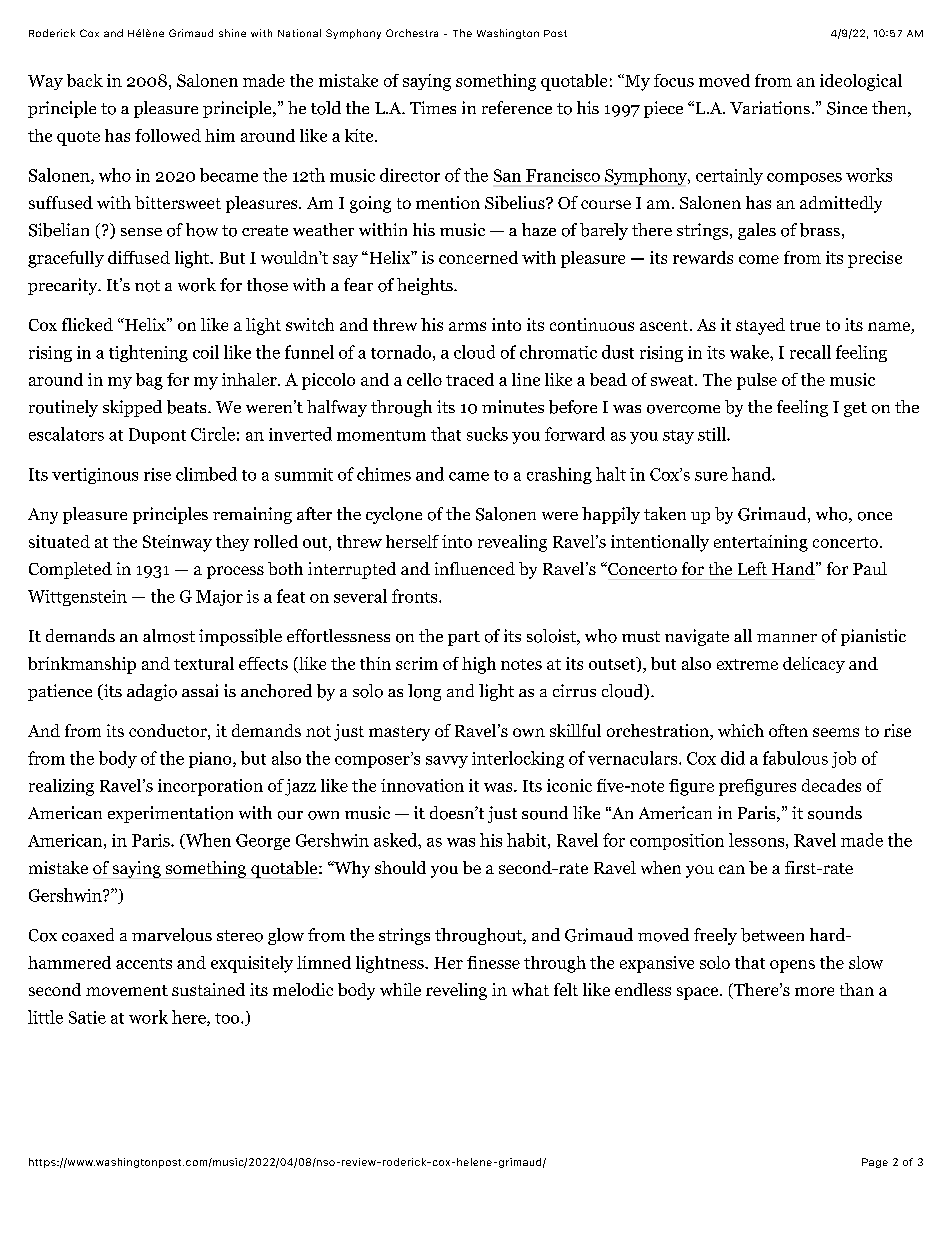  Describe the element at coordinates (770, 108) in the screenshot. I see `Variations` at that location.
